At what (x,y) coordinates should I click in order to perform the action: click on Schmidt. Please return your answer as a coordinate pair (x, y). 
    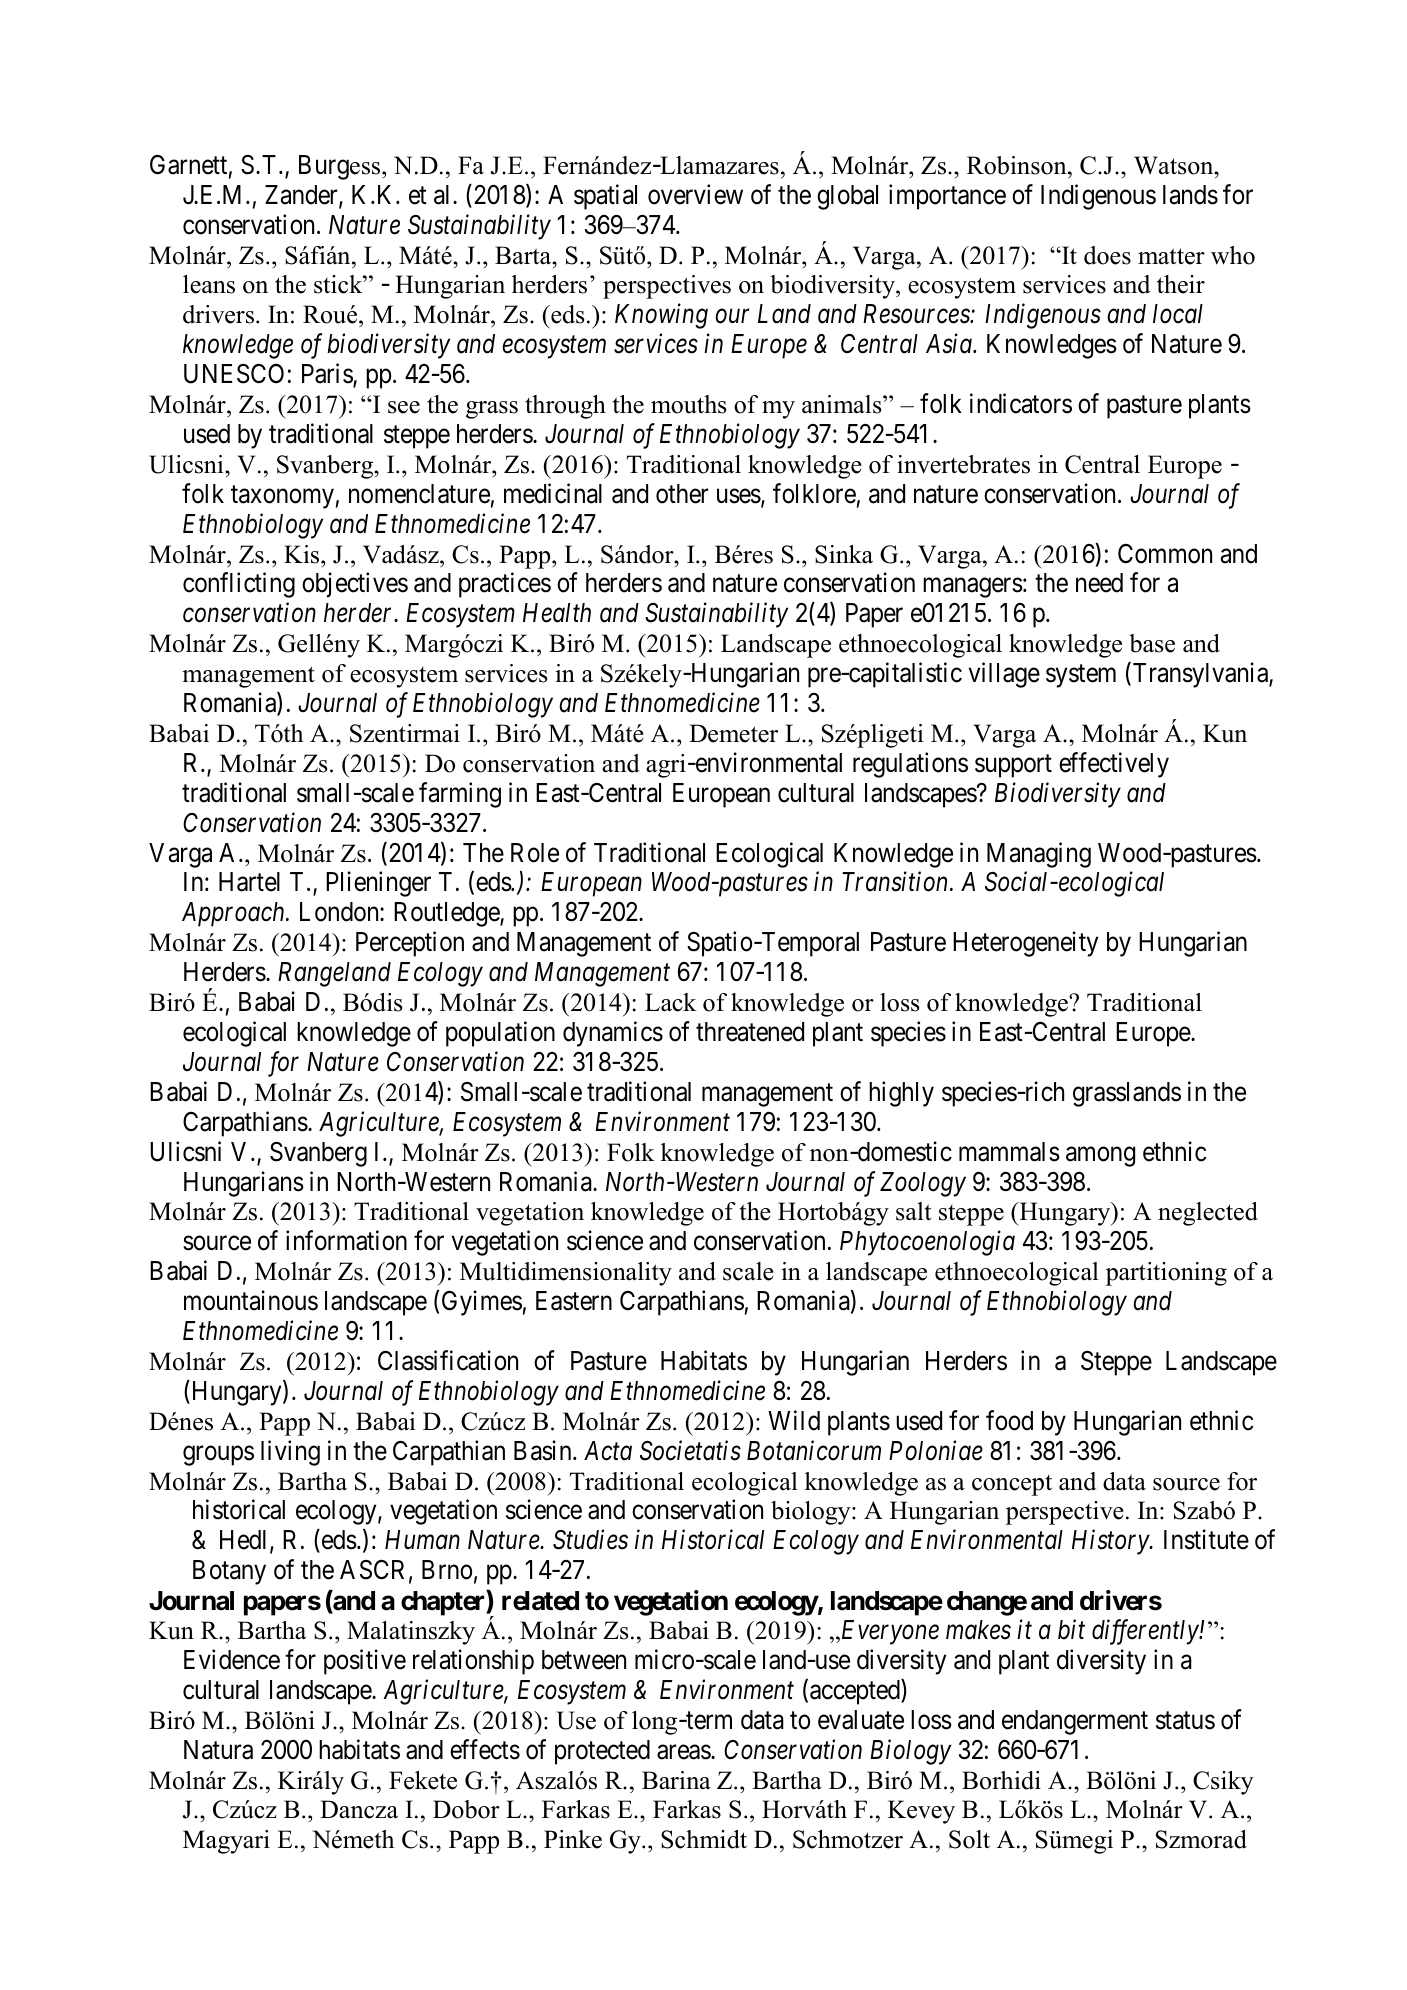
    Looking at the image, I should click on (704, 1839).
